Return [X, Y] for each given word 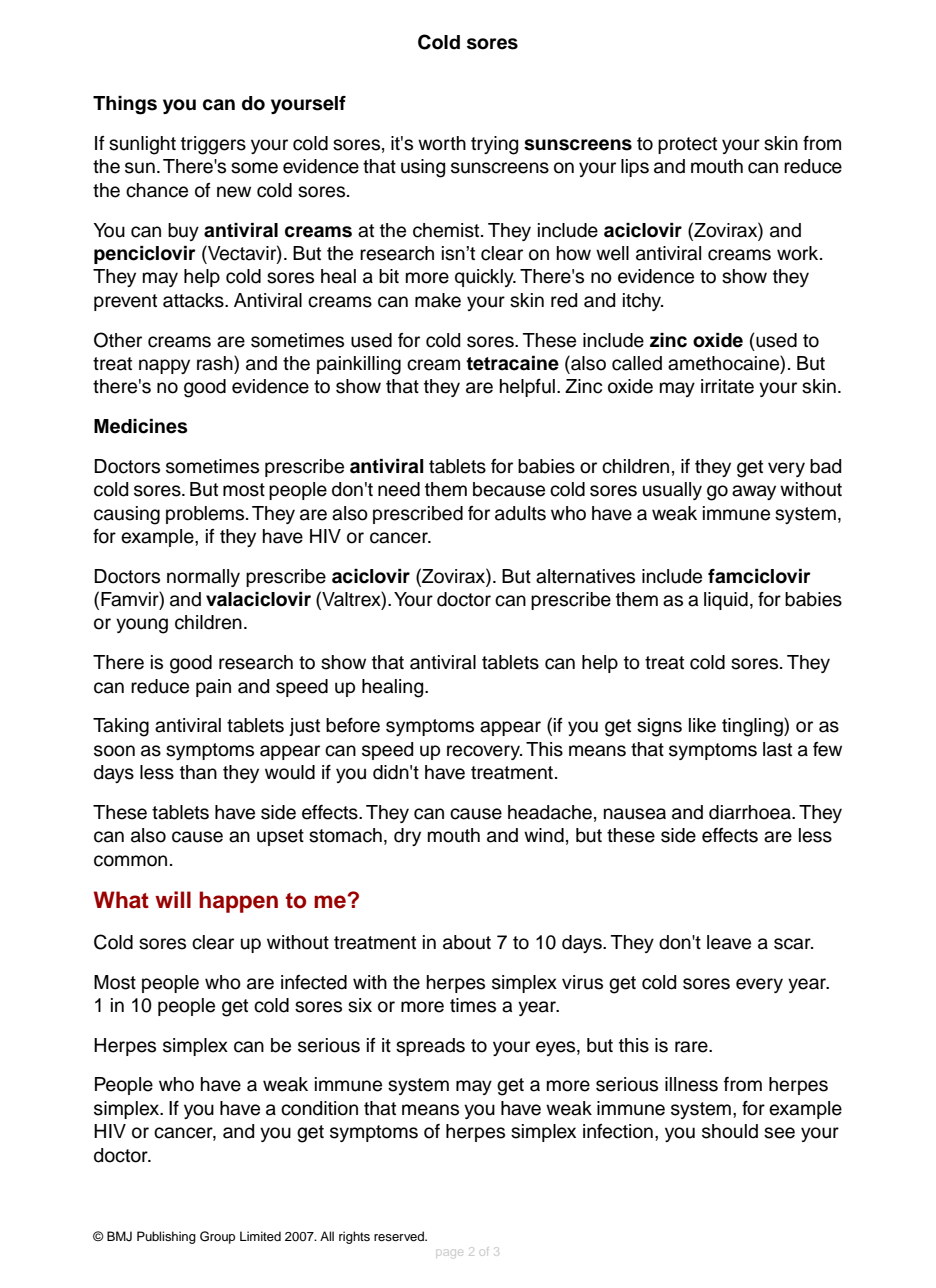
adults [520, 513]
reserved [400, 1236]
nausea [635, 814]
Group [217, 1237]
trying [494, 145]
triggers [213, 145]
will [173, 899]
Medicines [141, 426]
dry [407, 837]
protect [687, 145]
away [754, 492]
